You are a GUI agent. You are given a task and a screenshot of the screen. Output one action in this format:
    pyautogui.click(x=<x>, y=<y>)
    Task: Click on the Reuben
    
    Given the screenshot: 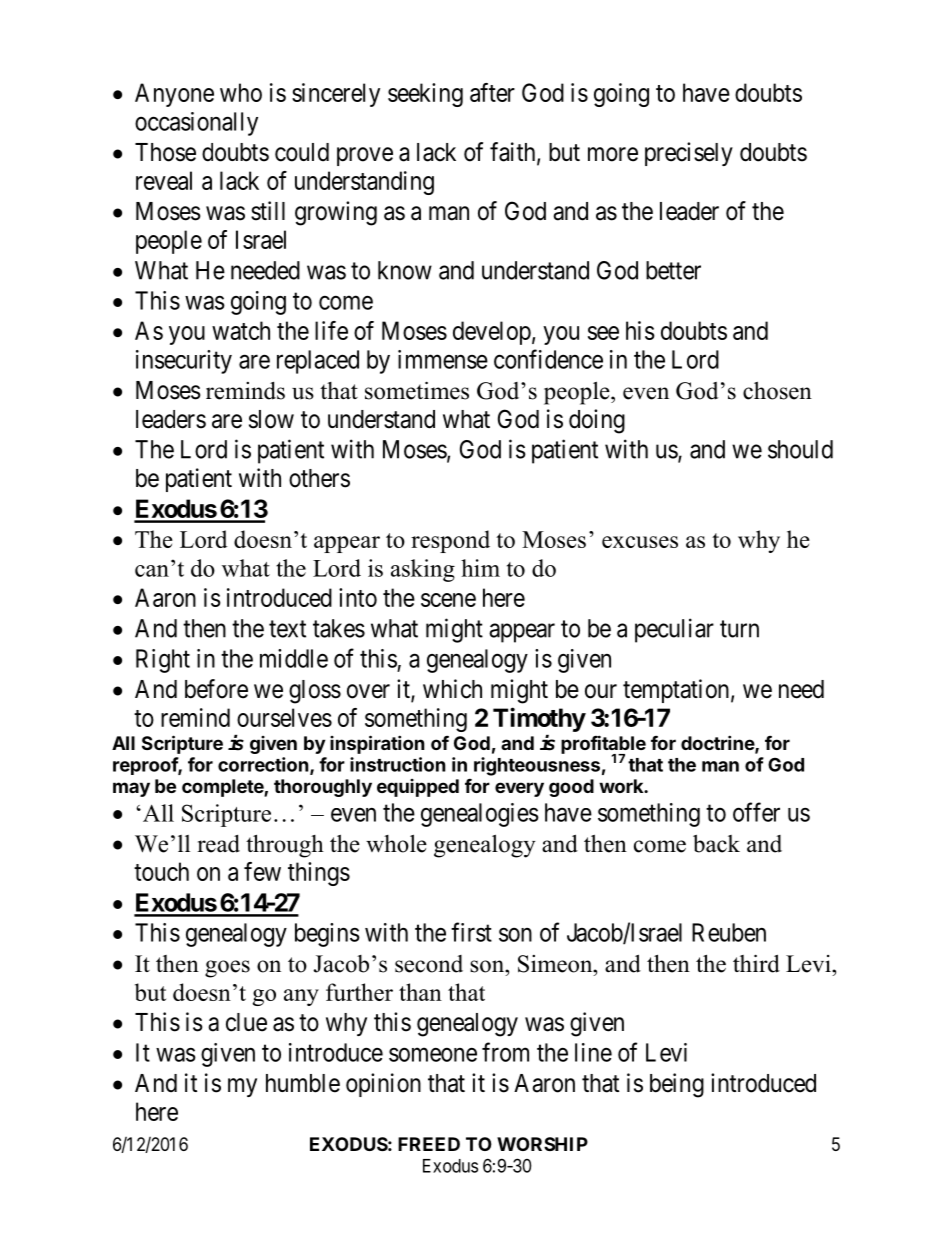 What is the action you would take?
    pyautogui.click(x=729, y=932)
